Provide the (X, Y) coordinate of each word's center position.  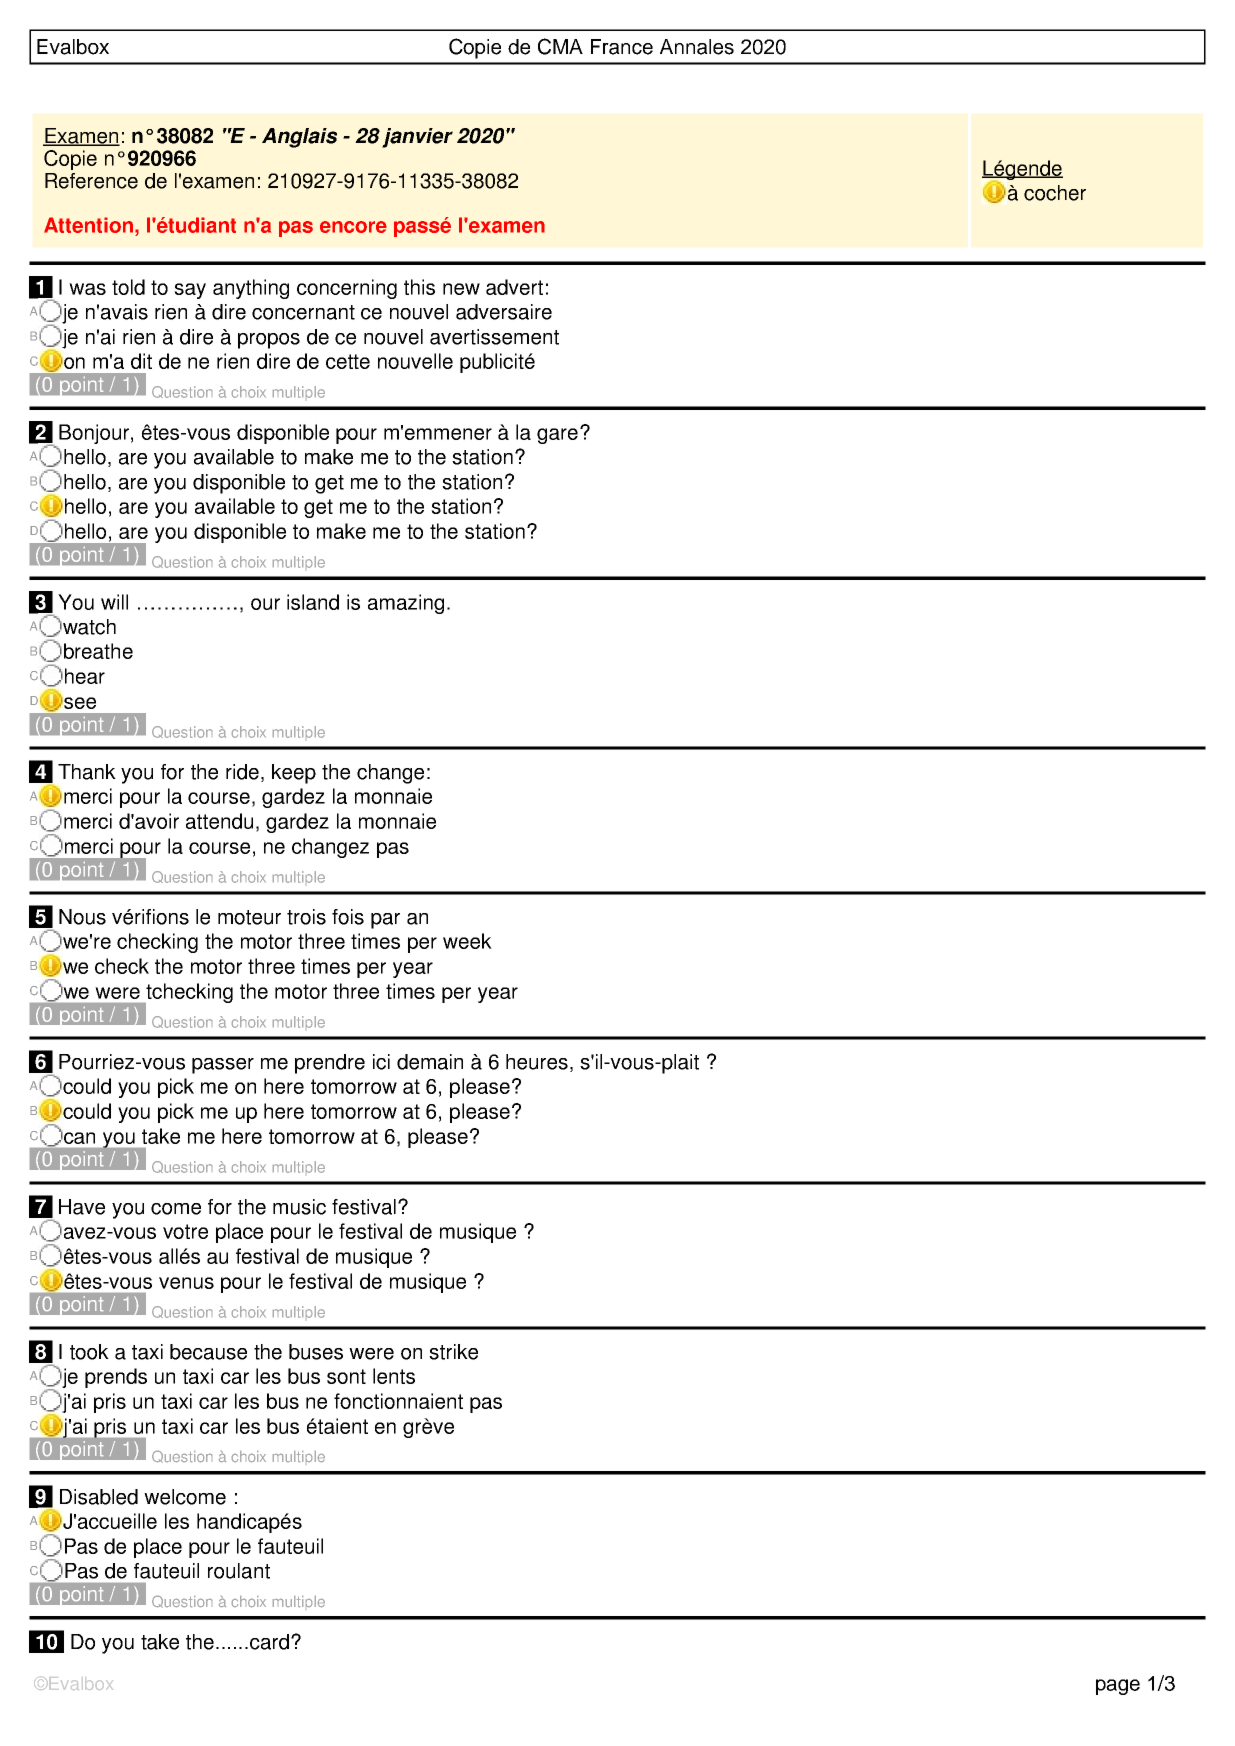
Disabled (99, 1497)
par (385, 921)
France (622, 47)
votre (185, 1231)
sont (346, 1376)
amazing (406, 604)
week (467, 941)
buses (316, 1352)
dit (141, 361)
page (1118, 1687)
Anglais (299, 138)
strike (453, 1352)
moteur (249, 917)
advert (514, 287)
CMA (560, 46)
